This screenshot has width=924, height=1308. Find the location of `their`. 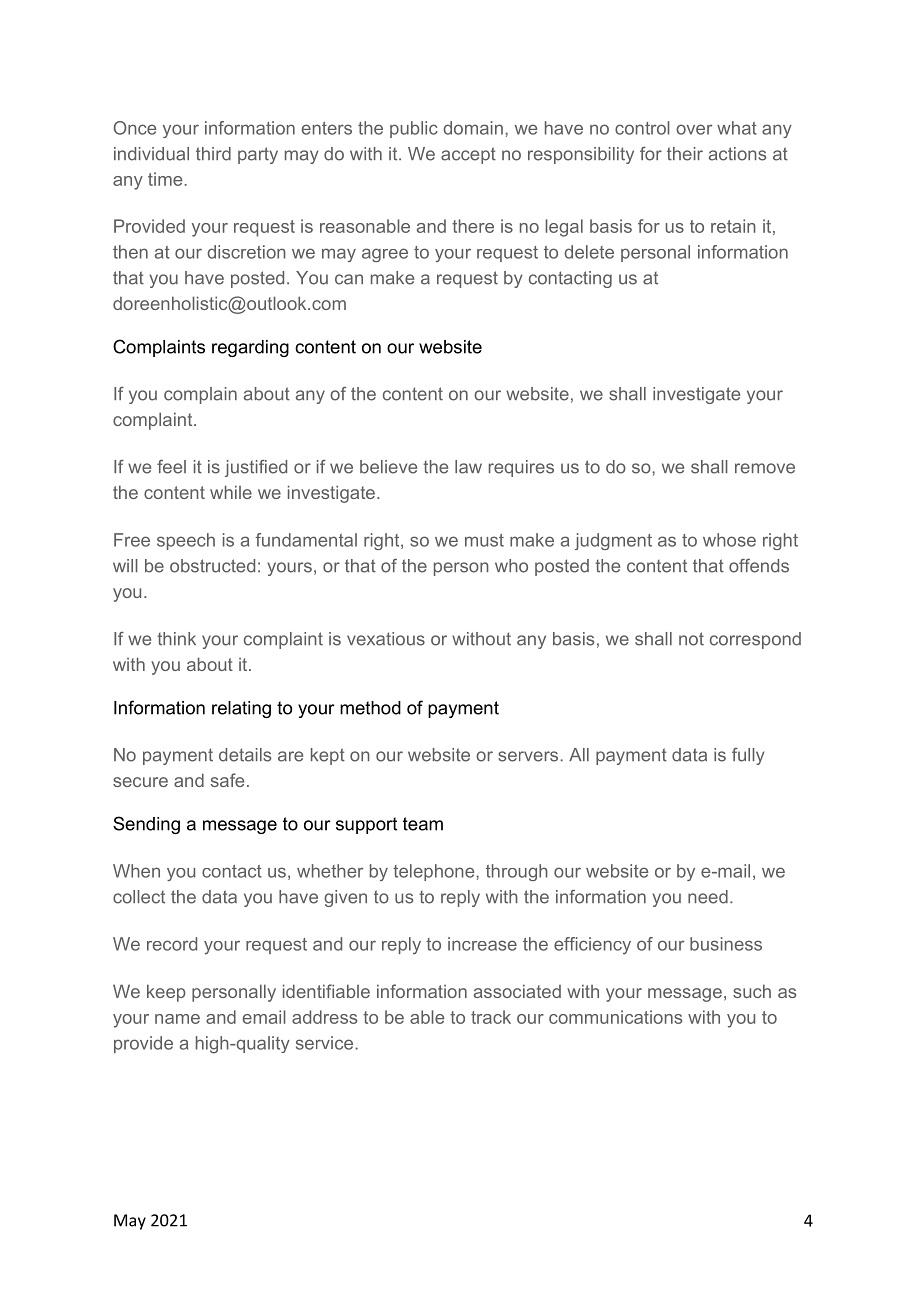

their is located at coordinates (685, 154).
